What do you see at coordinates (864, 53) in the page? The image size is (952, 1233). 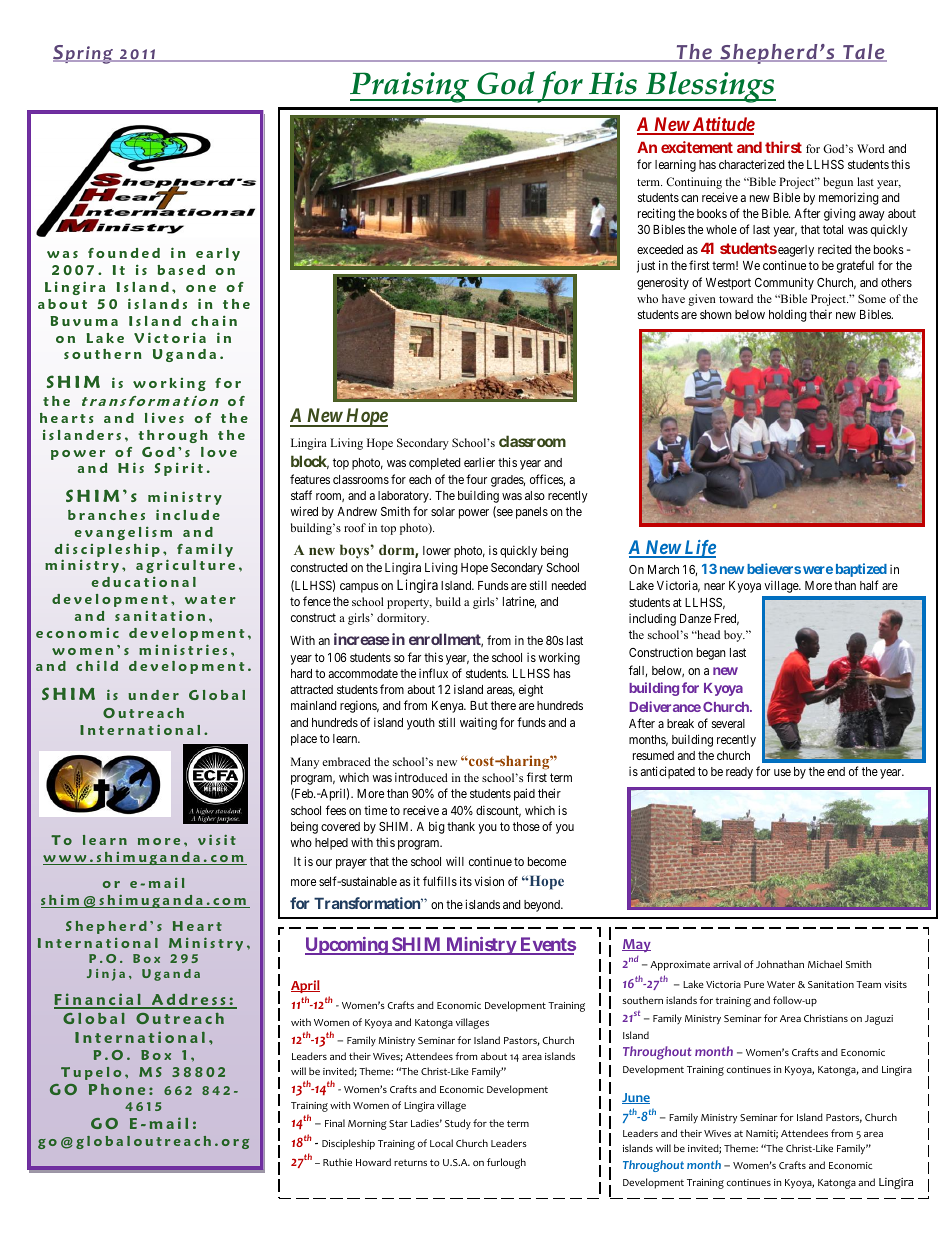 I see `Tale` at bounding box center [864, 53].
